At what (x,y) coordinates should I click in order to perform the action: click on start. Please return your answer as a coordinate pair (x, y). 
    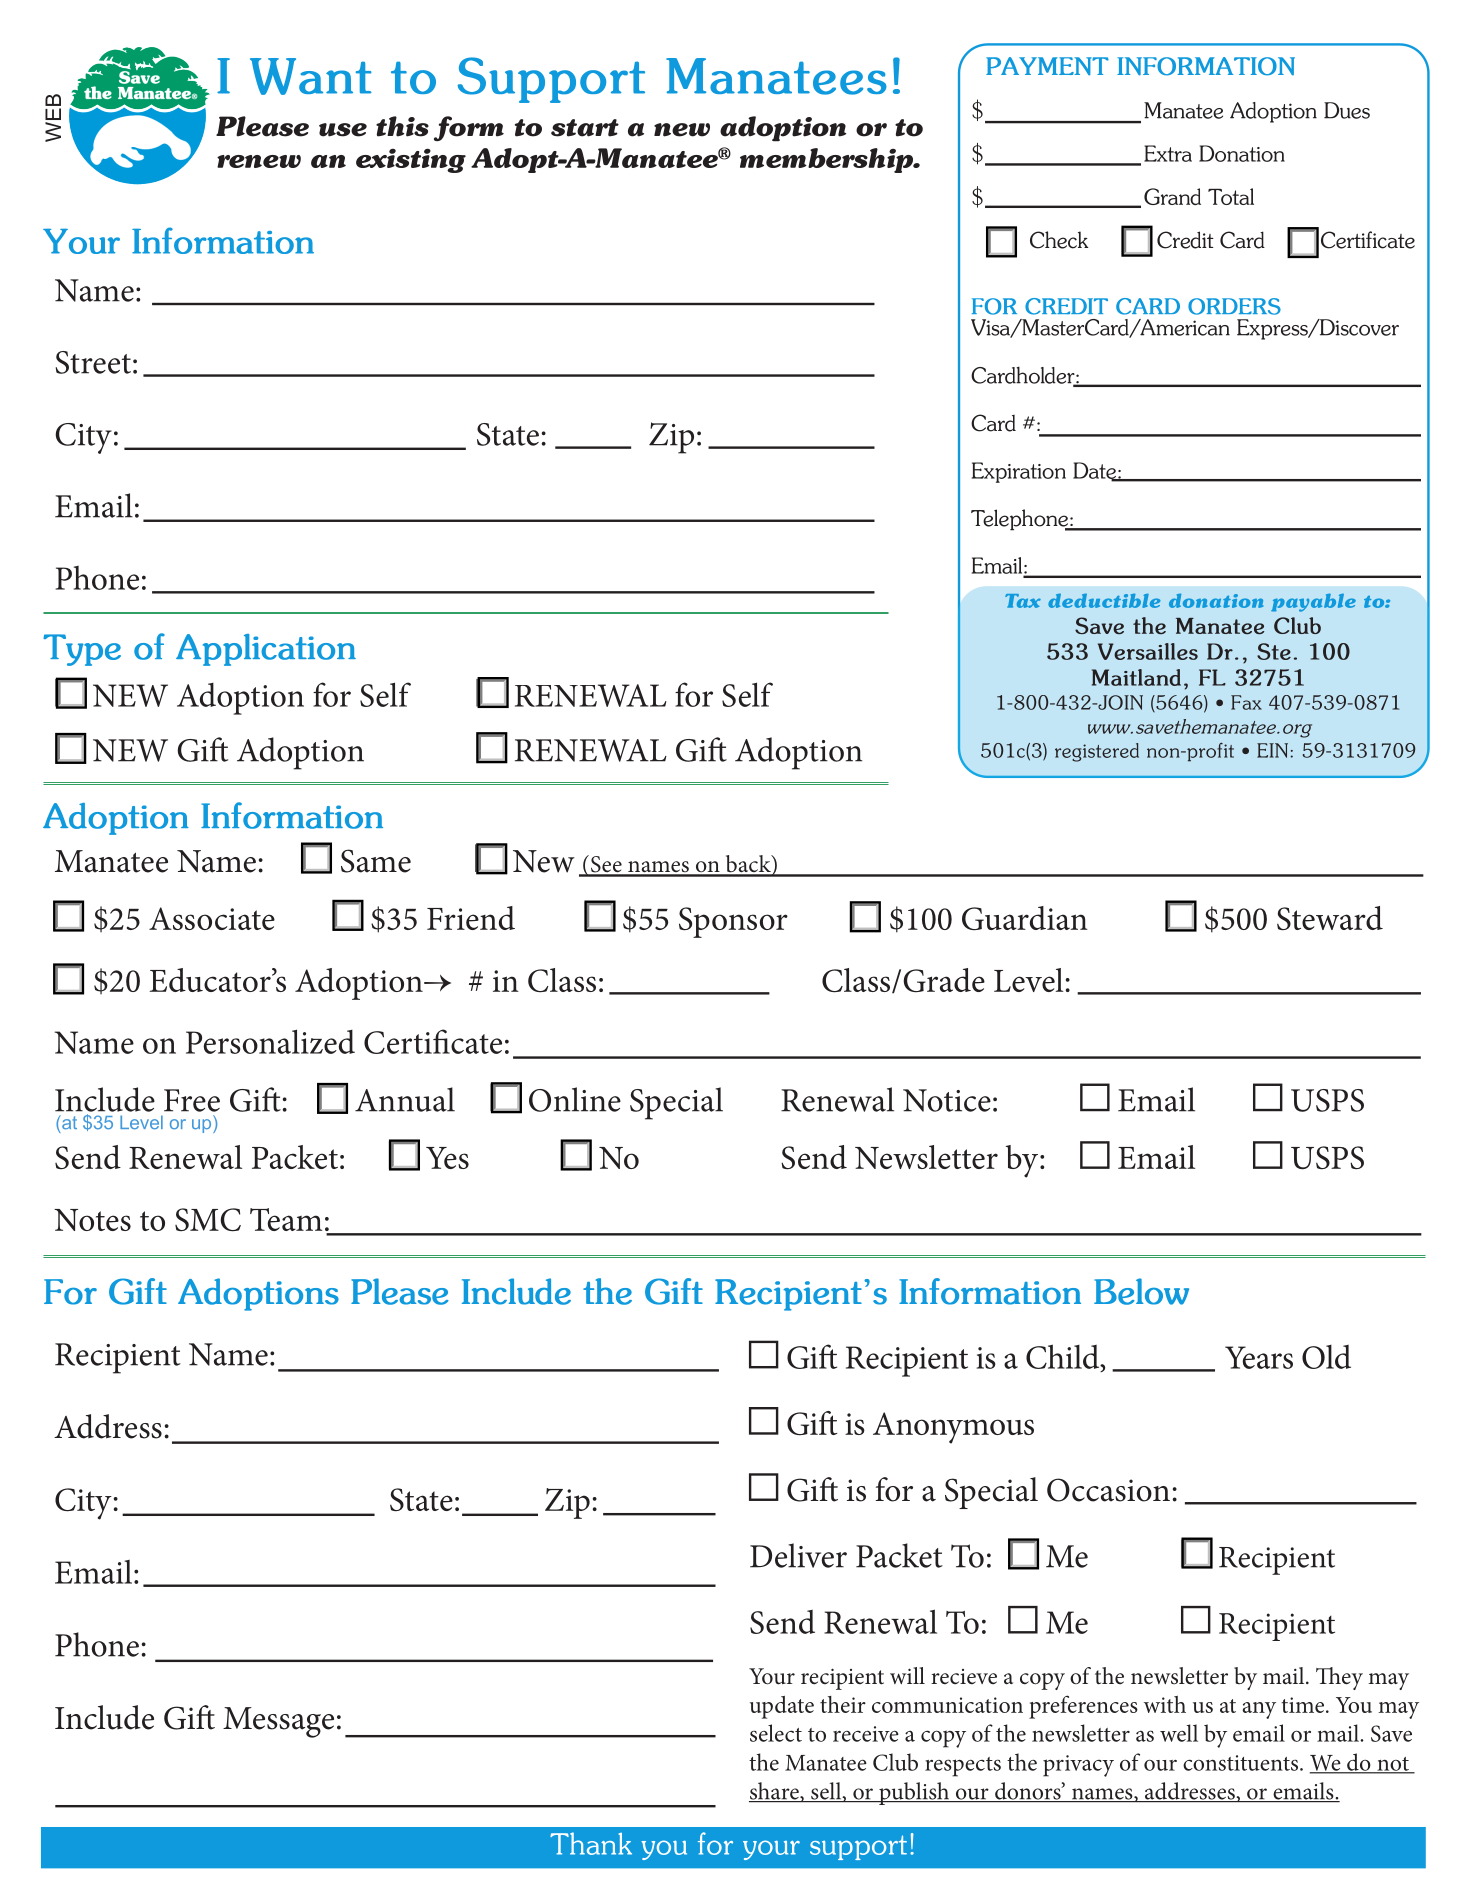
    Looking at the image, I should click on (585, 128).
